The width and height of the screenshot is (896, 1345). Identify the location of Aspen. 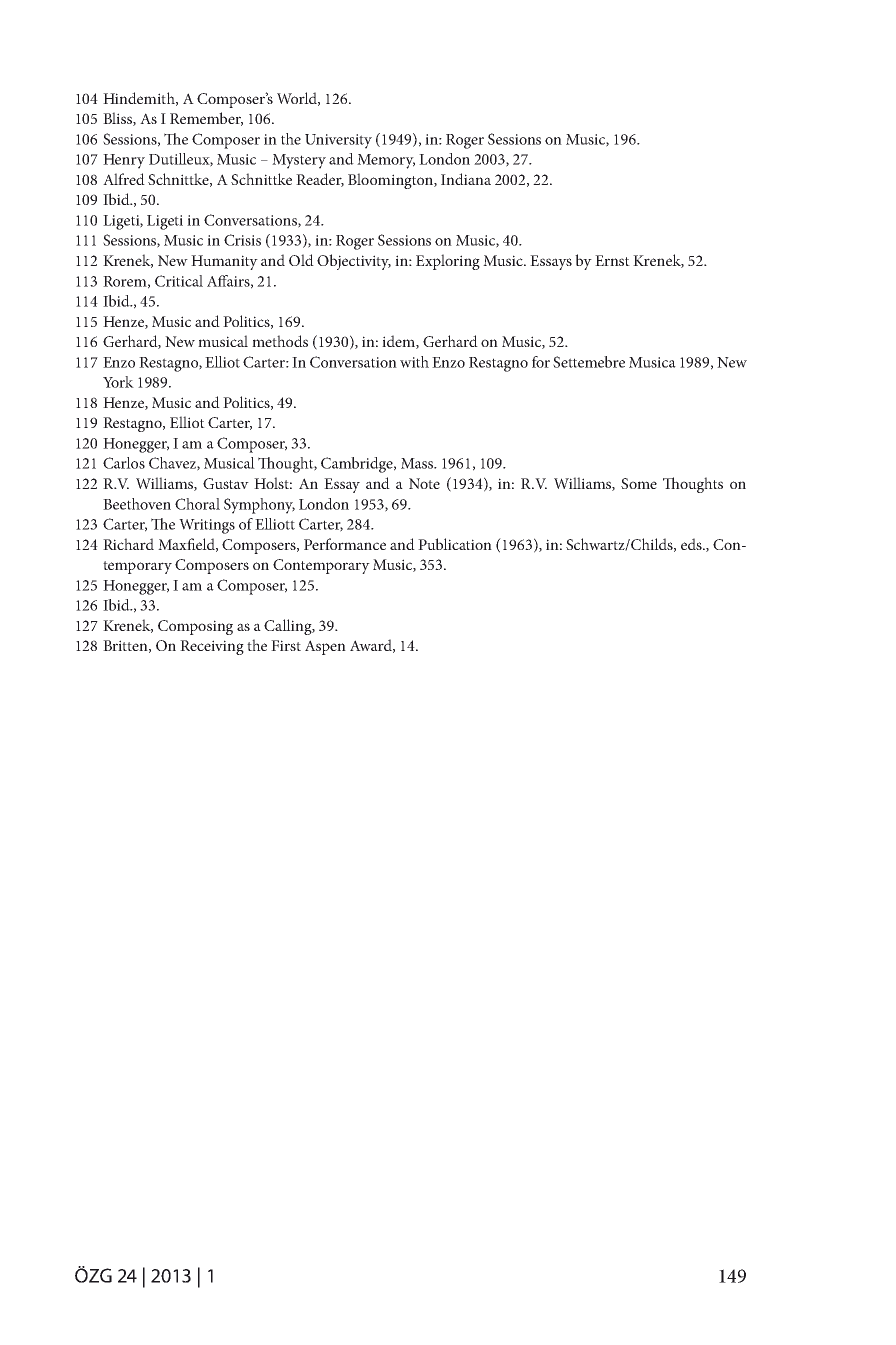
(325, 647).
